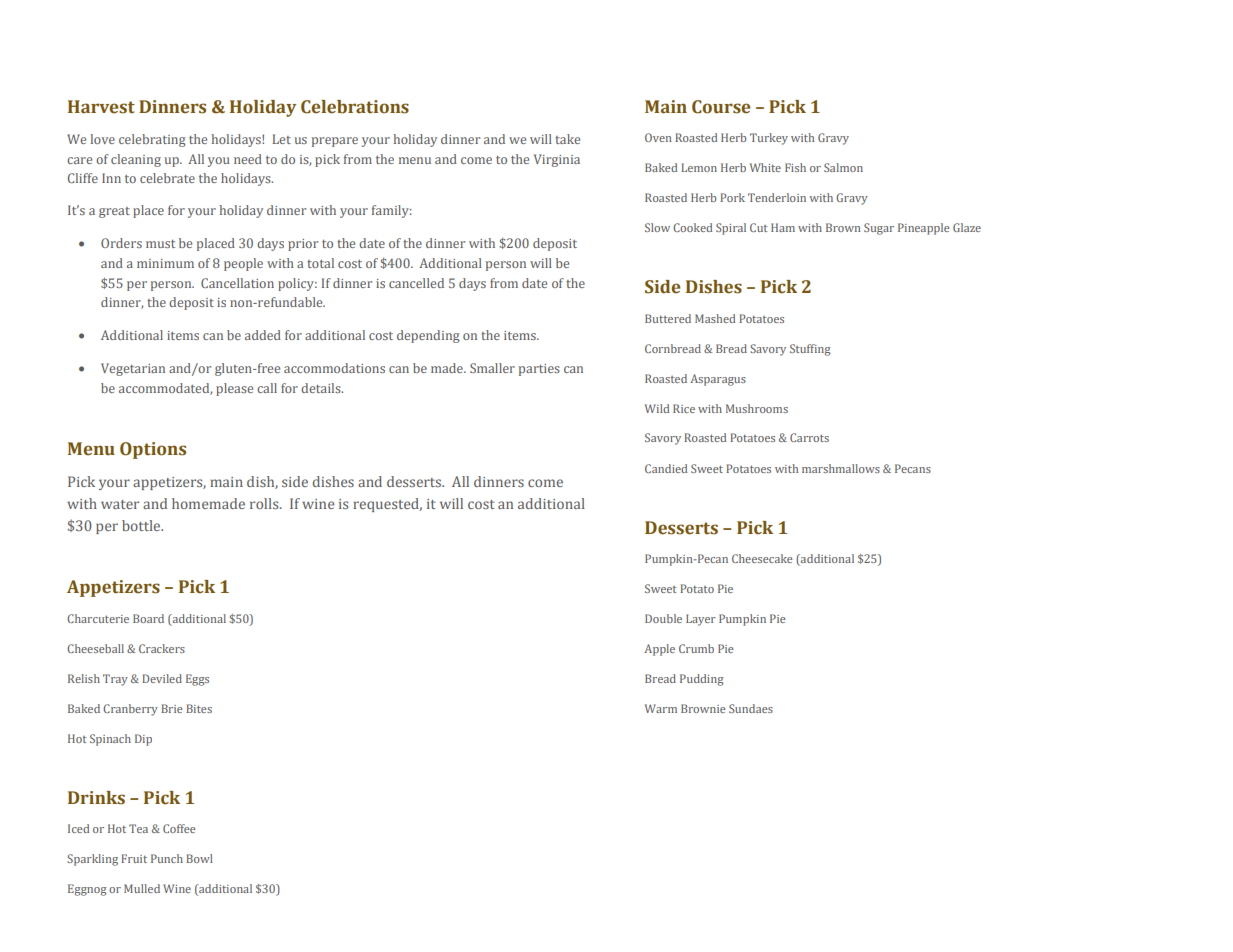 The width and height of the screenshot is (1233, 952). What do you see at coordinates (120, 504) in the screenshot?
I see `water` at bounding box center [120, 504].
